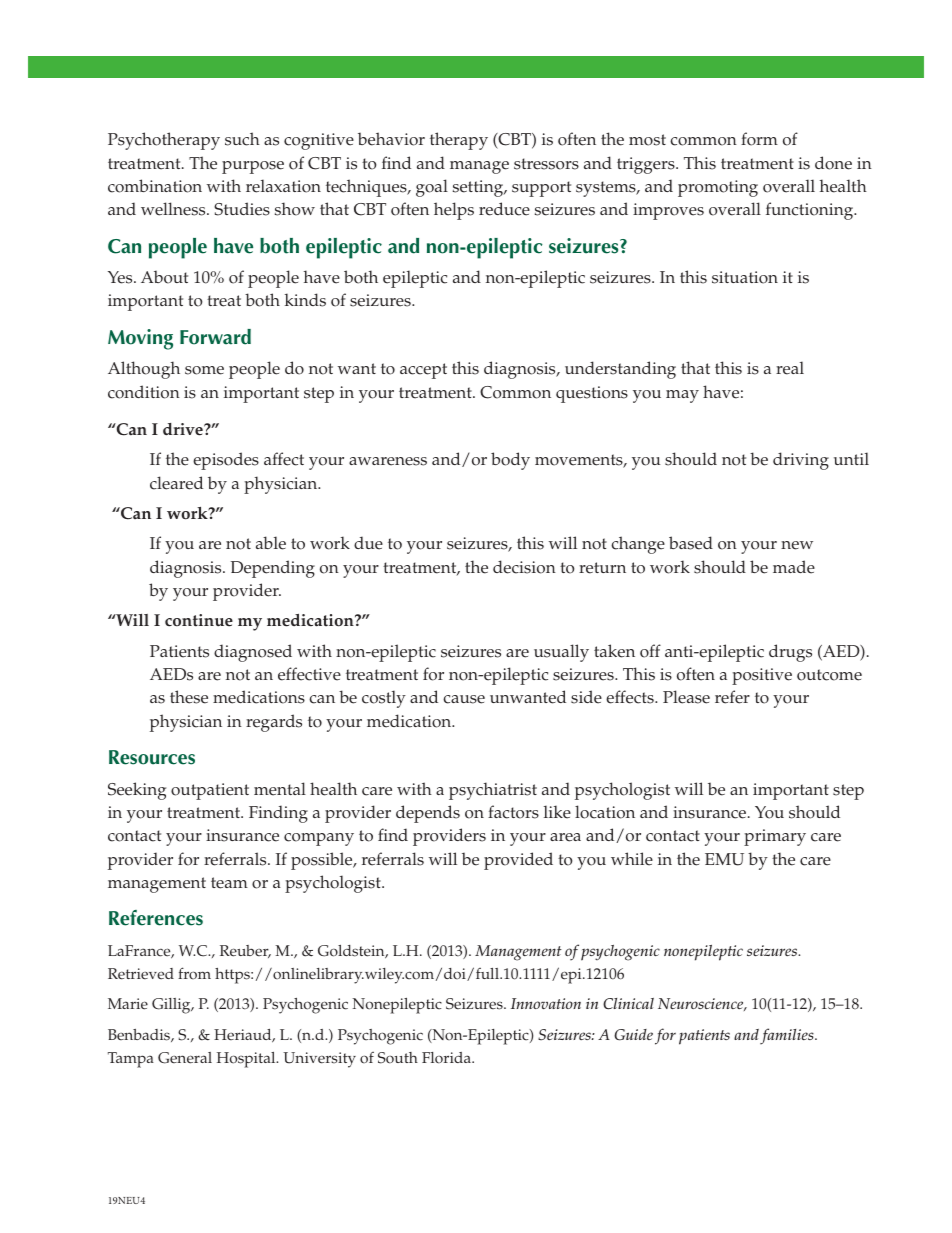 The image size is (952, 1233). Describe the element at coordinates (423, 371) in the page. I see `accept` at that location.
